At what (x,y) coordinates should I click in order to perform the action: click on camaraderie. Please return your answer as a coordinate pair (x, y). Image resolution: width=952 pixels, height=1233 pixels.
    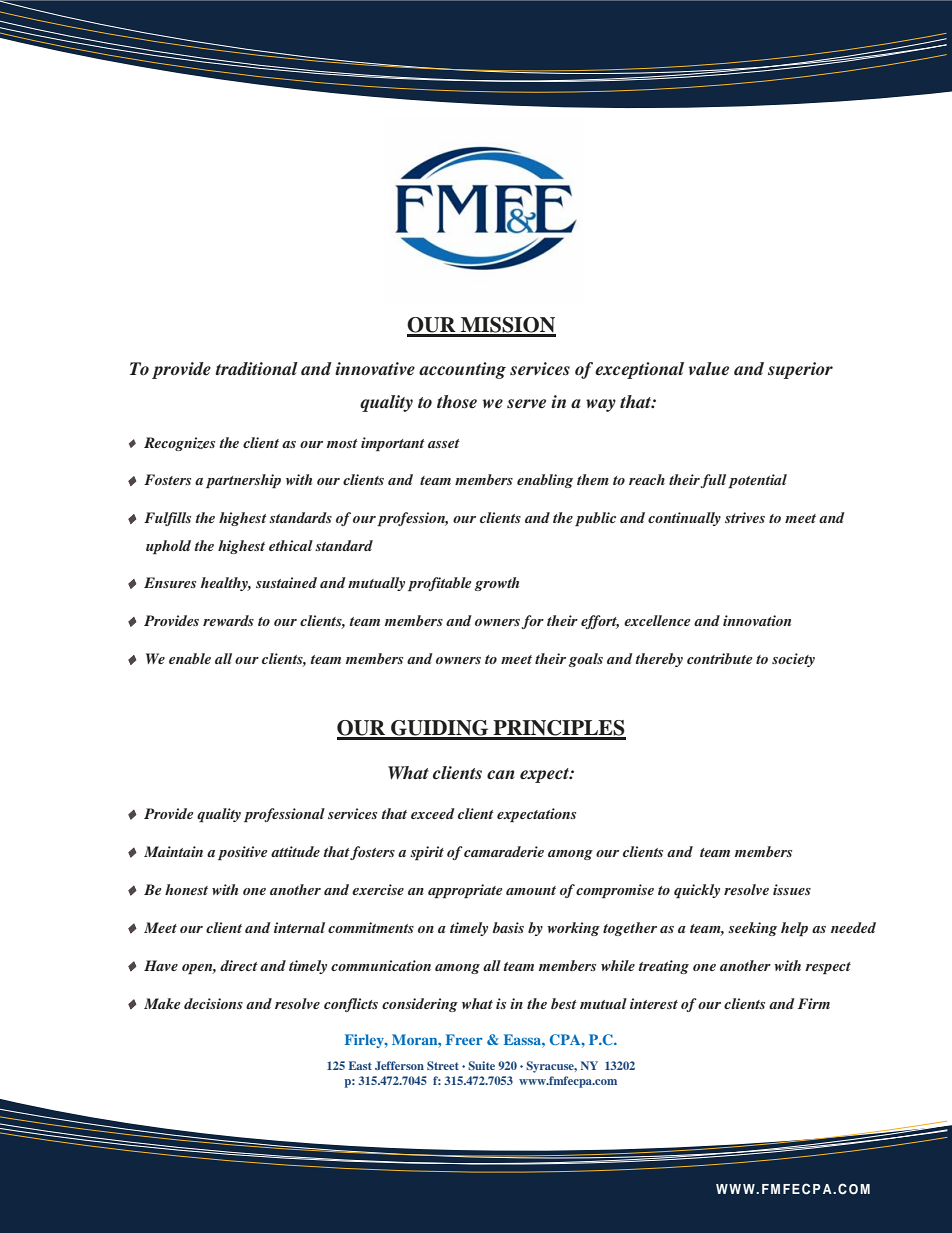
    Looking at the image, I should click on (504, 851).
